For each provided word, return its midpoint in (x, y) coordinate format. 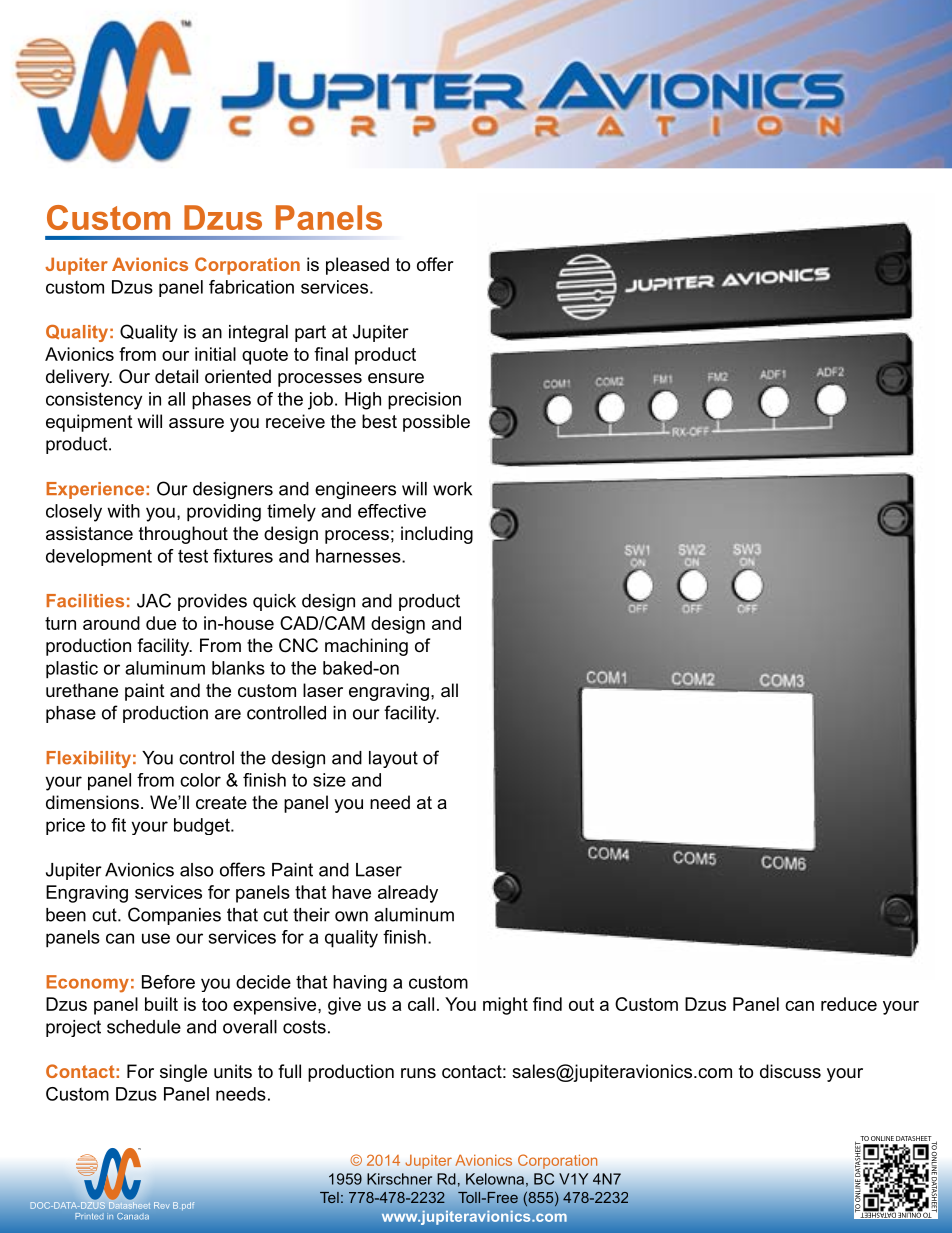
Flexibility (88, 759)
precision (424, 401)
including (437, 535)
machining (366, 647)
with (123, 511)
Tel (329, 1197)
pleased (357, 266)
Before (168, 982)
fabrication (251, 287)
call (421, 1004)
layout (393, 759)
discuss (790, 1071)
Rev (162, 1205)
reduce (849, 1004)
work (452, 489)
